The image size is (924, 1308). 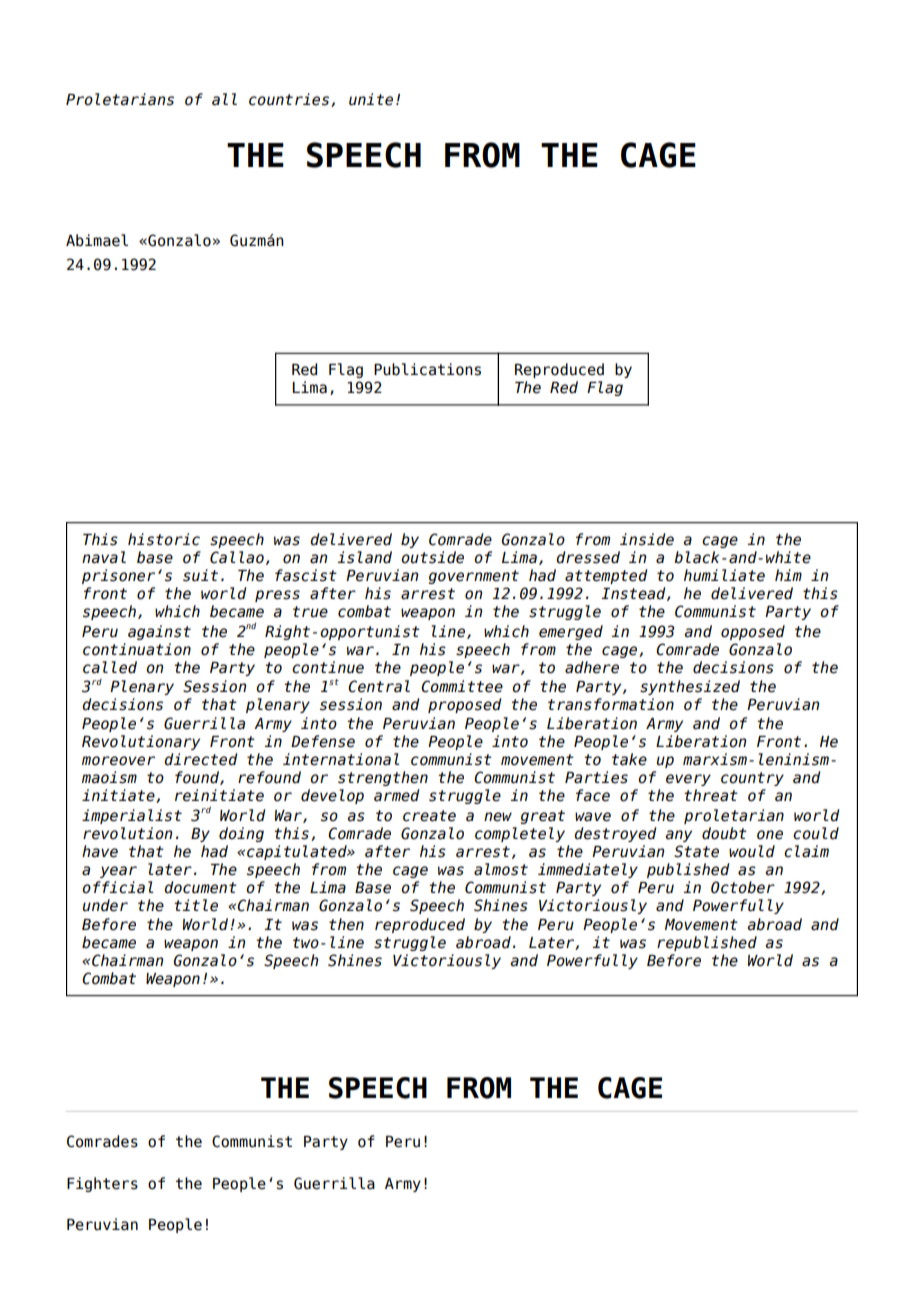 I want to click on suit, so click(x=200, y=575).
